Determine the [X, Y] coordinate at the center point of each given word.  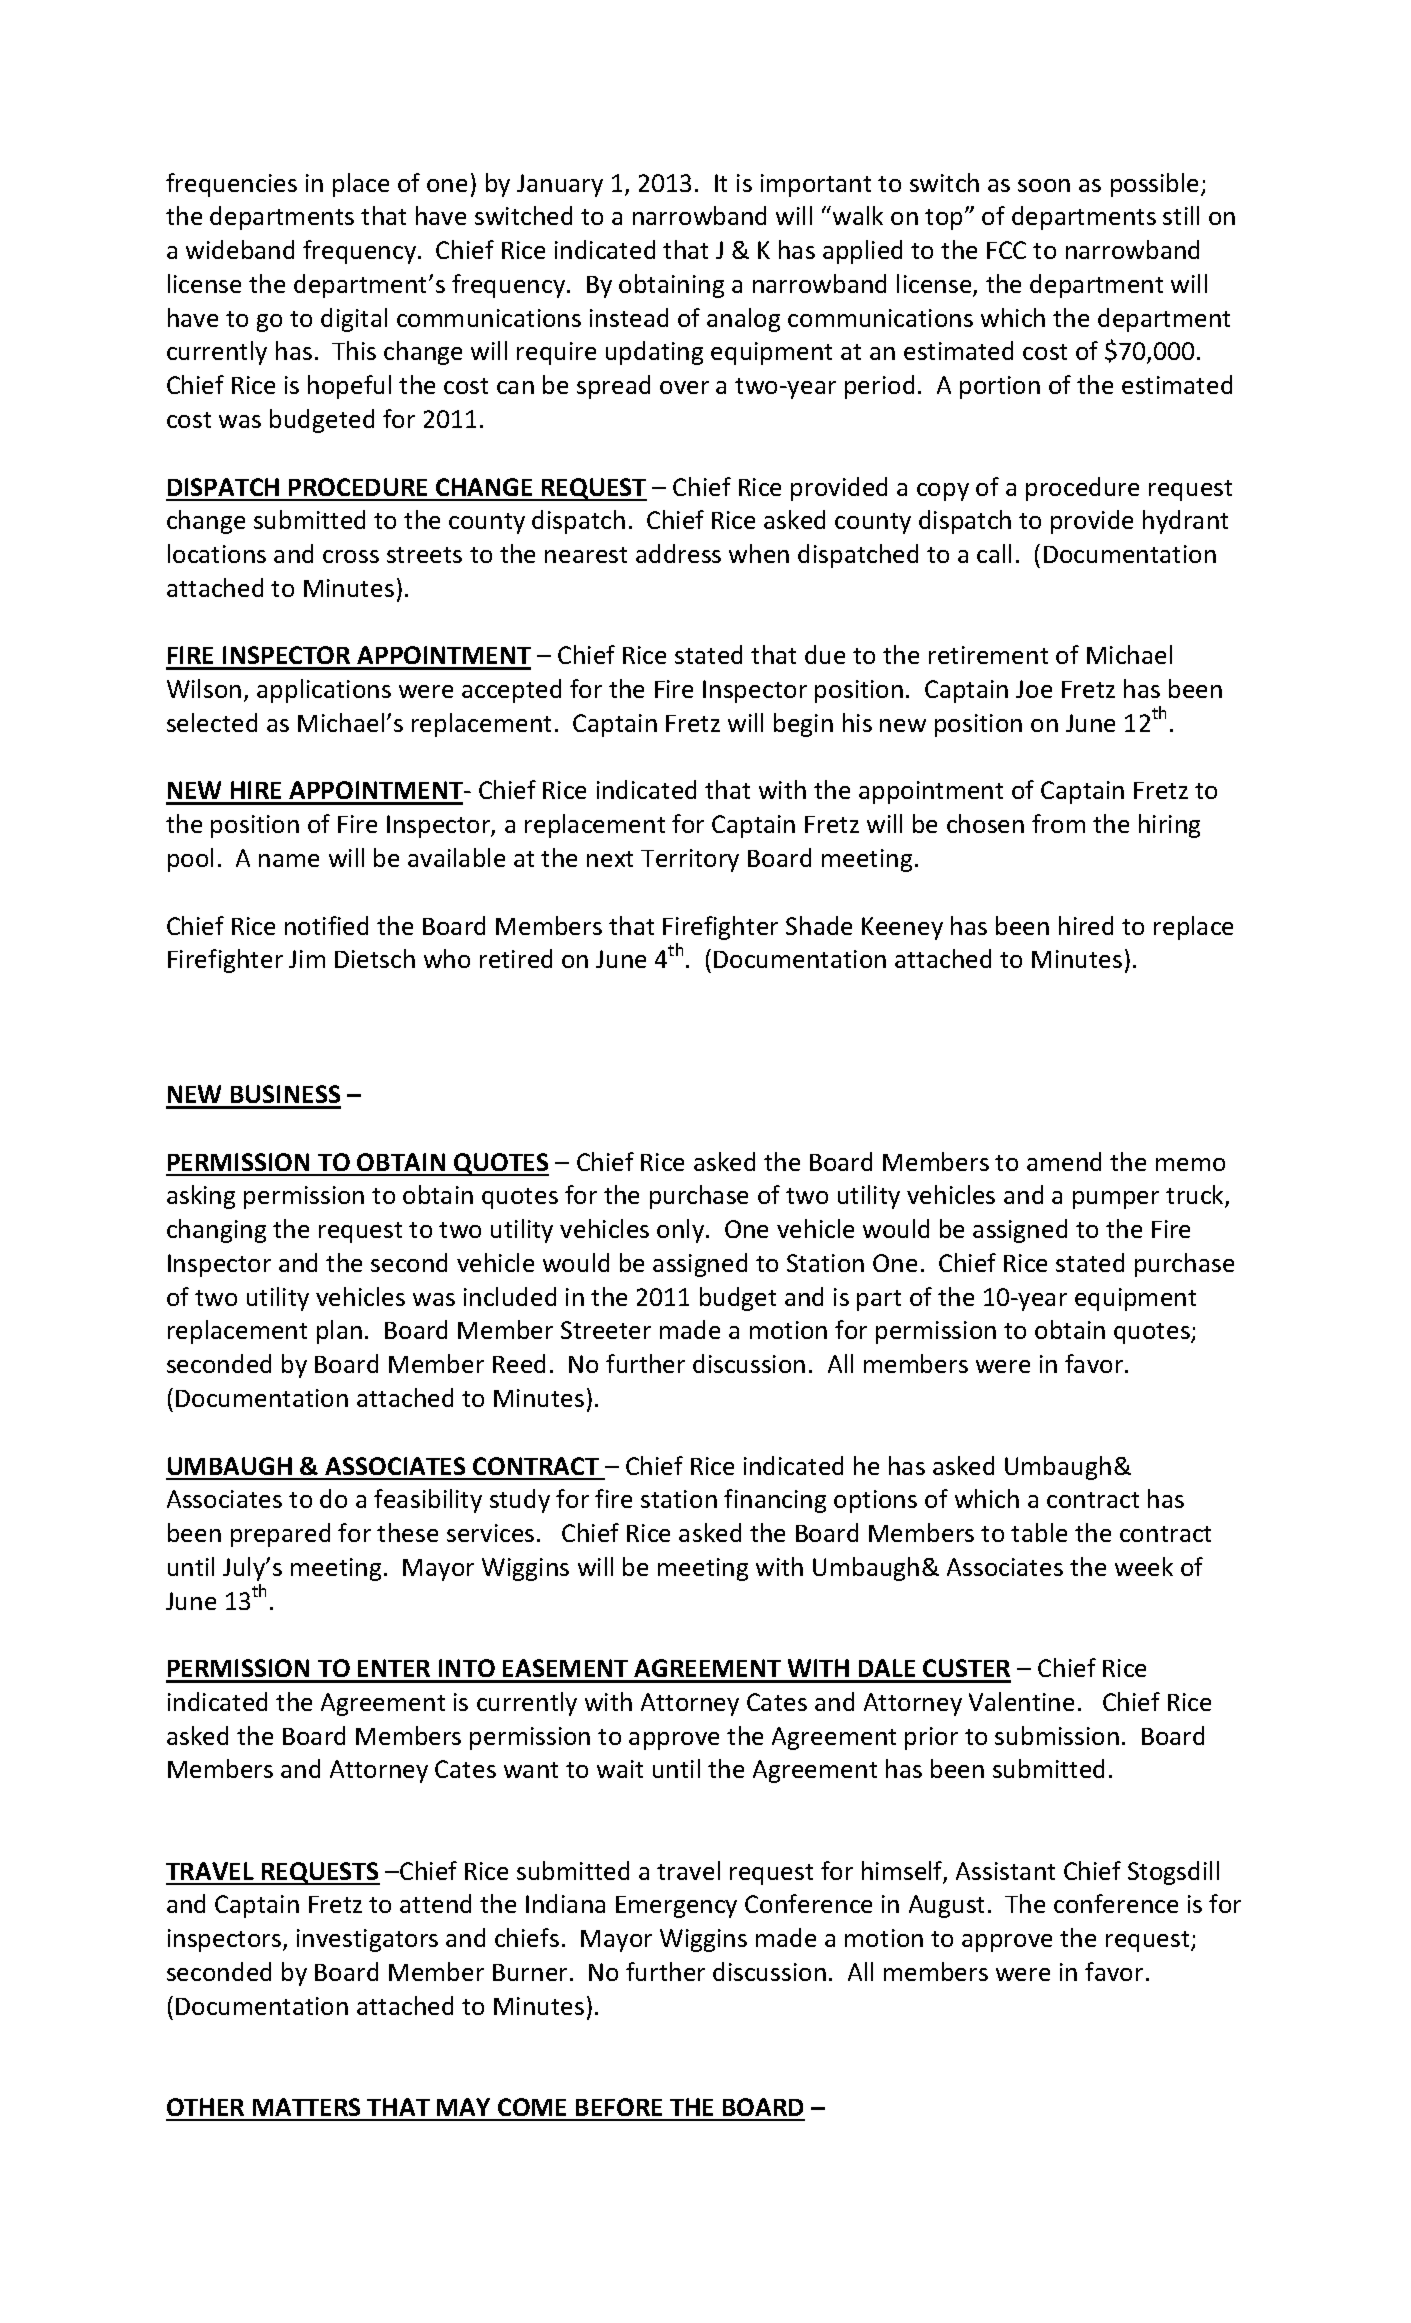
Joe [1034, 689]
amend [1064, 1161]
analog [743, 320]
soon [1044, 185]
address [678, 553]
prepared [280, 1535]
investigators [367, 1940]
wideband [240, 249]
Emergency [676, 1907]
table [1039, 1532]
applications [324, 691]
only [682, 1231]
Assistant [1005, 1871]
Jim [307, 959]
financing [775, 1501]
